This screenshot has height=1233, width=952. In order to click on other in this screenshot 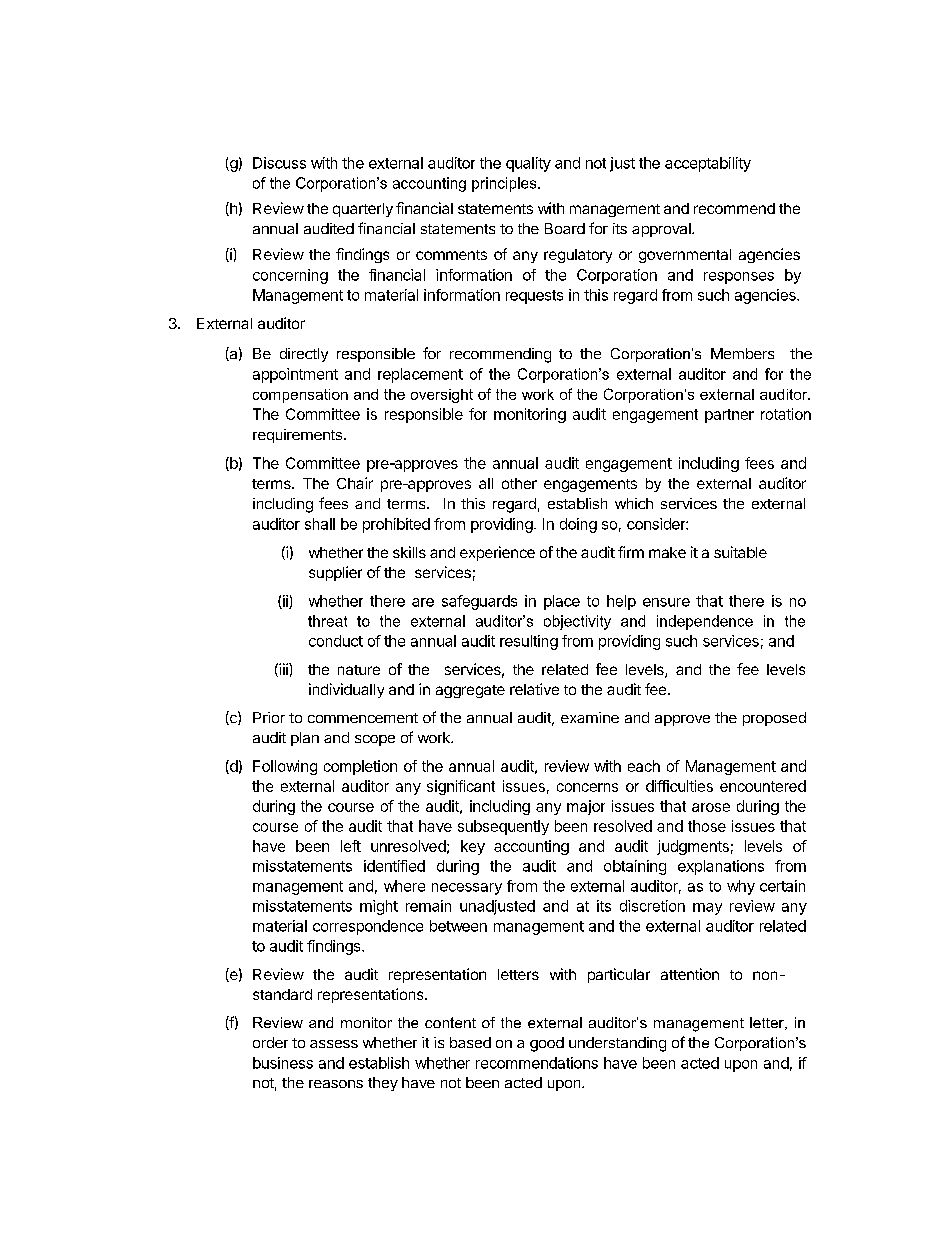, I will do `click(519, 483)`.
